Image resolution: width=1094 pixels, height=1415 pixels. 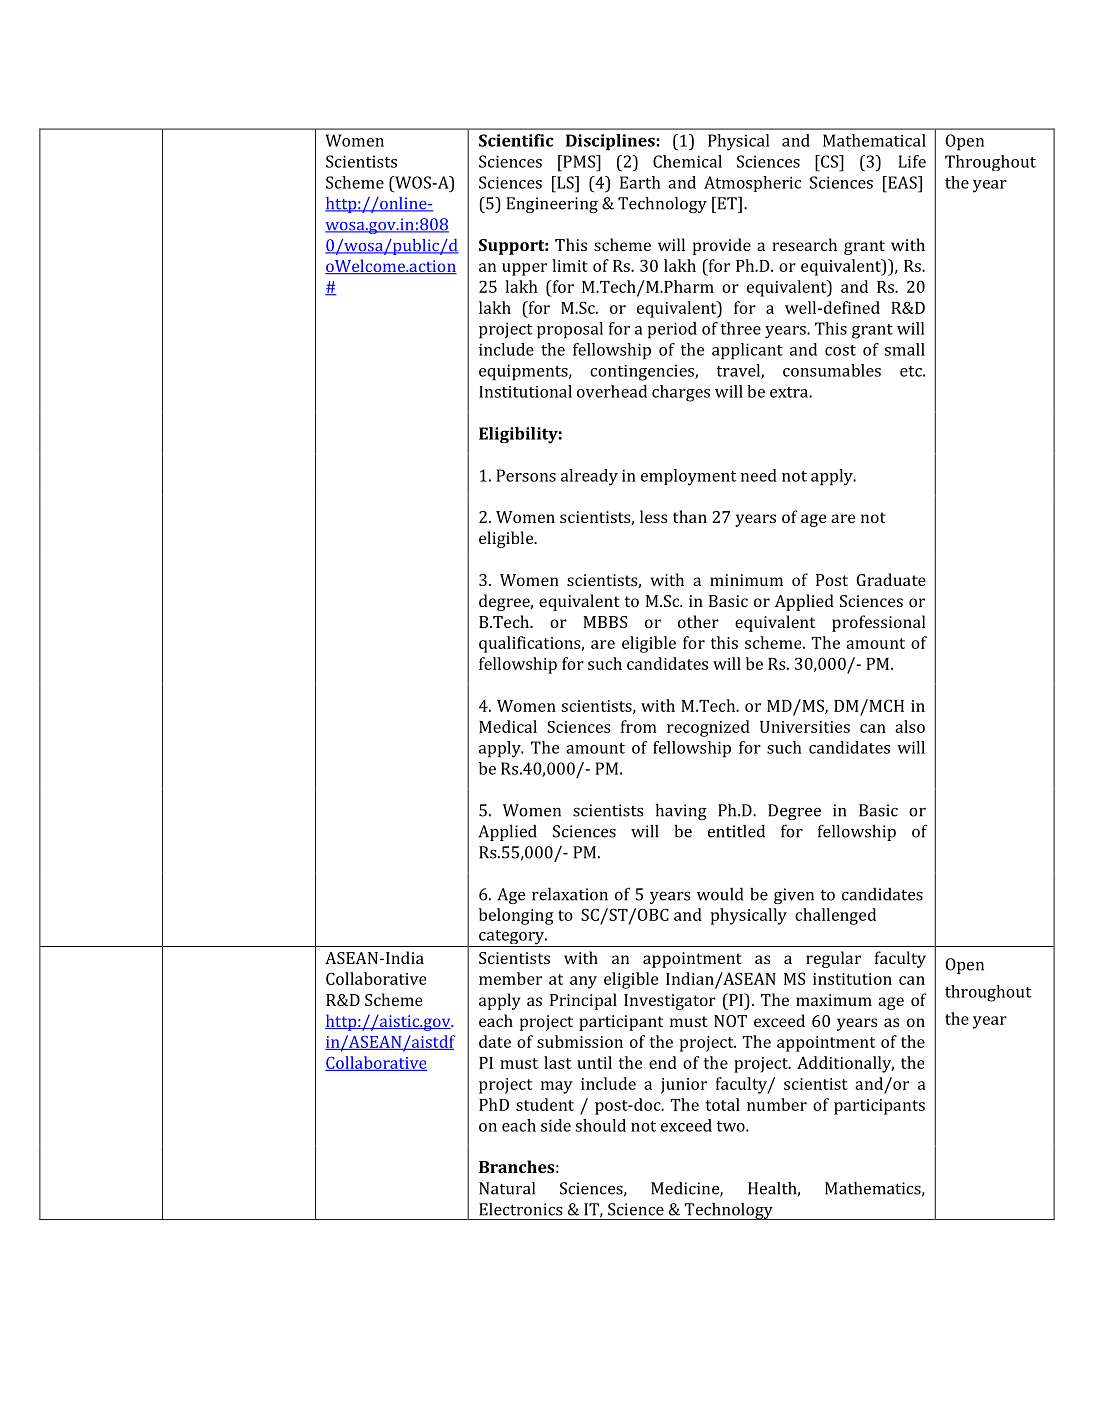 I want to click on side, so click(x=556, y=1125).
